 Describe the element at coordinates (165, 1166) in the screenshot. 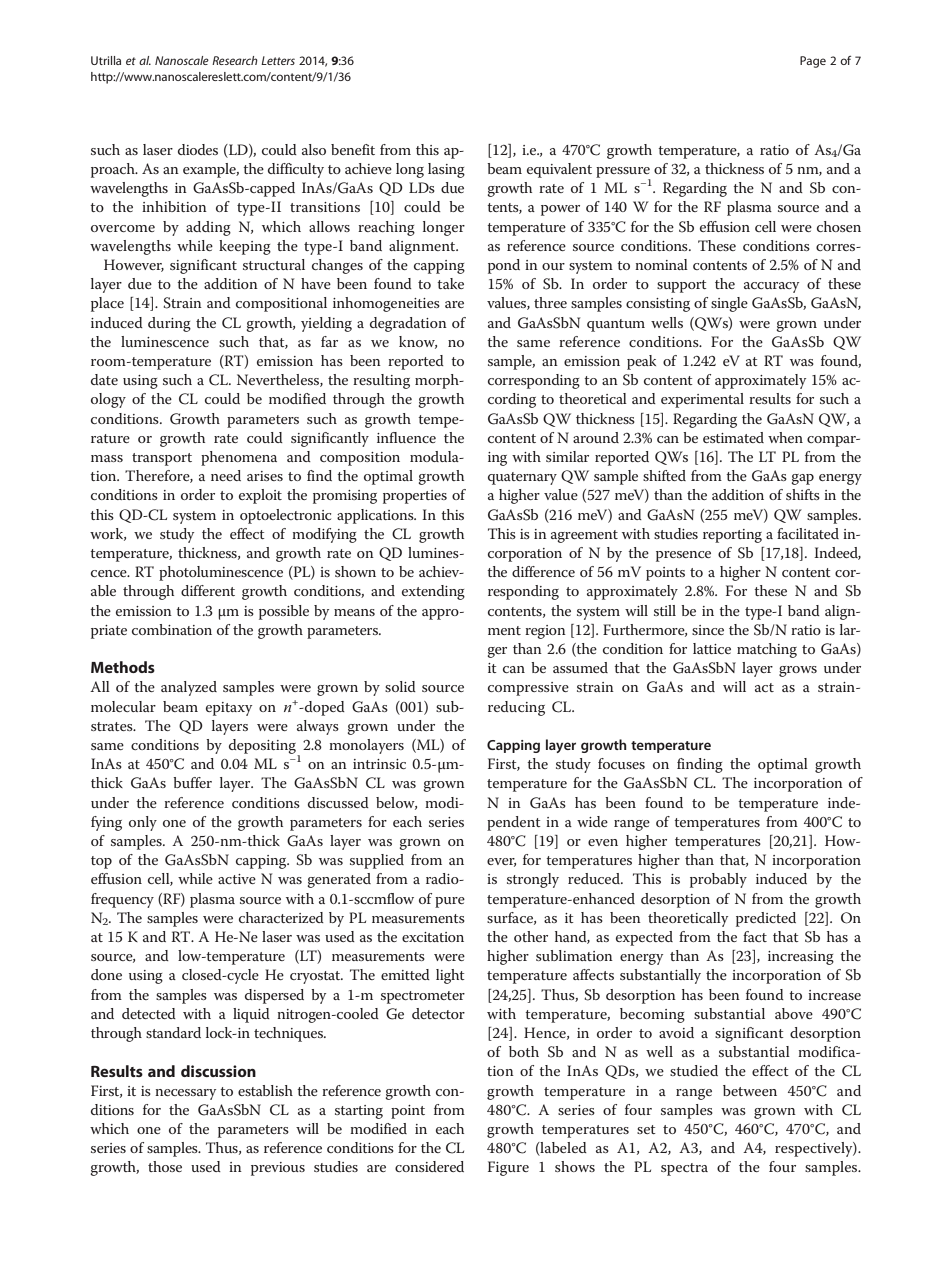

I see `those` at that location.
